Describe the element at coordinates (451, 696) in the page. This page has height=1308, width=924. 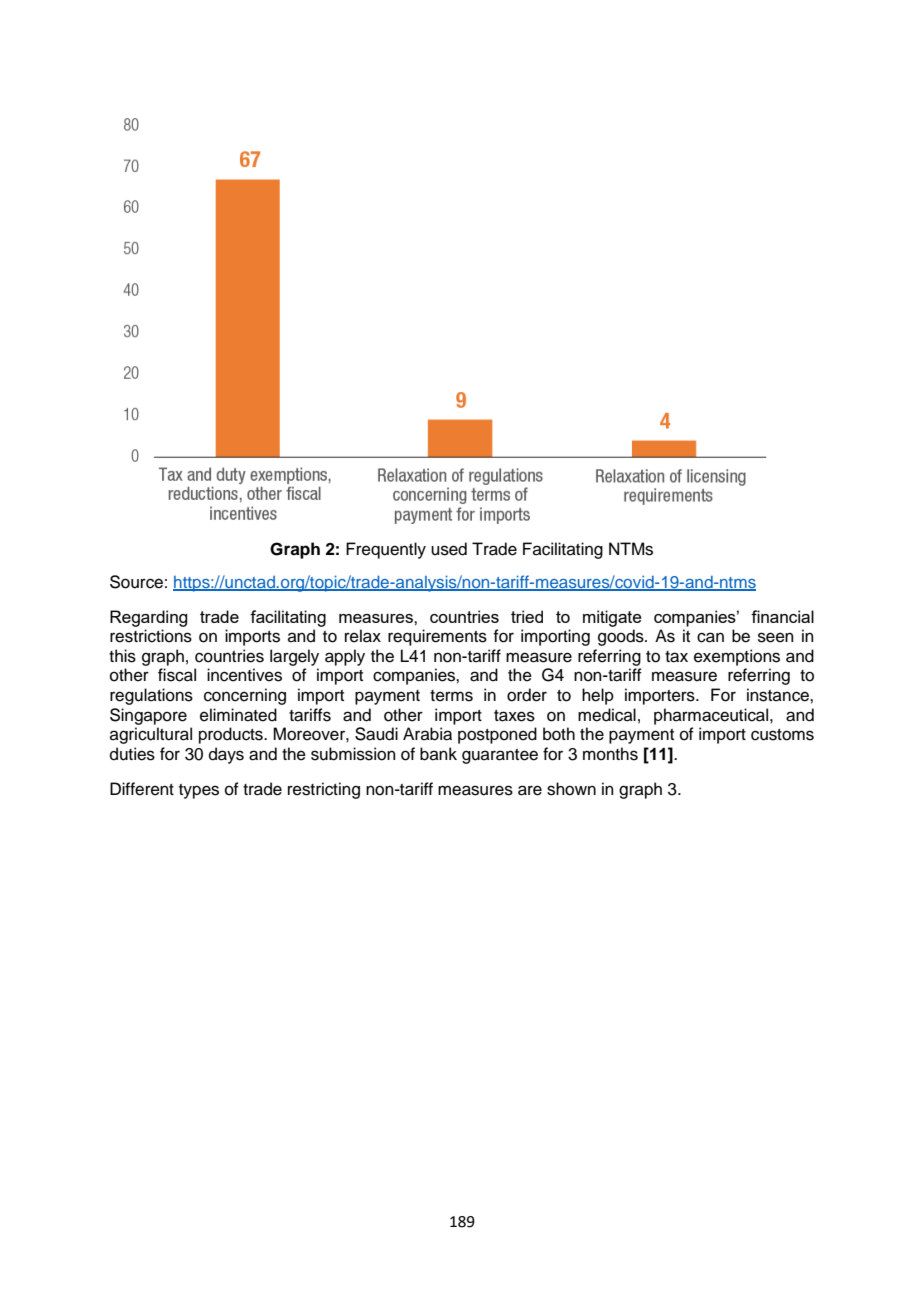
I see `terms` at that location.
